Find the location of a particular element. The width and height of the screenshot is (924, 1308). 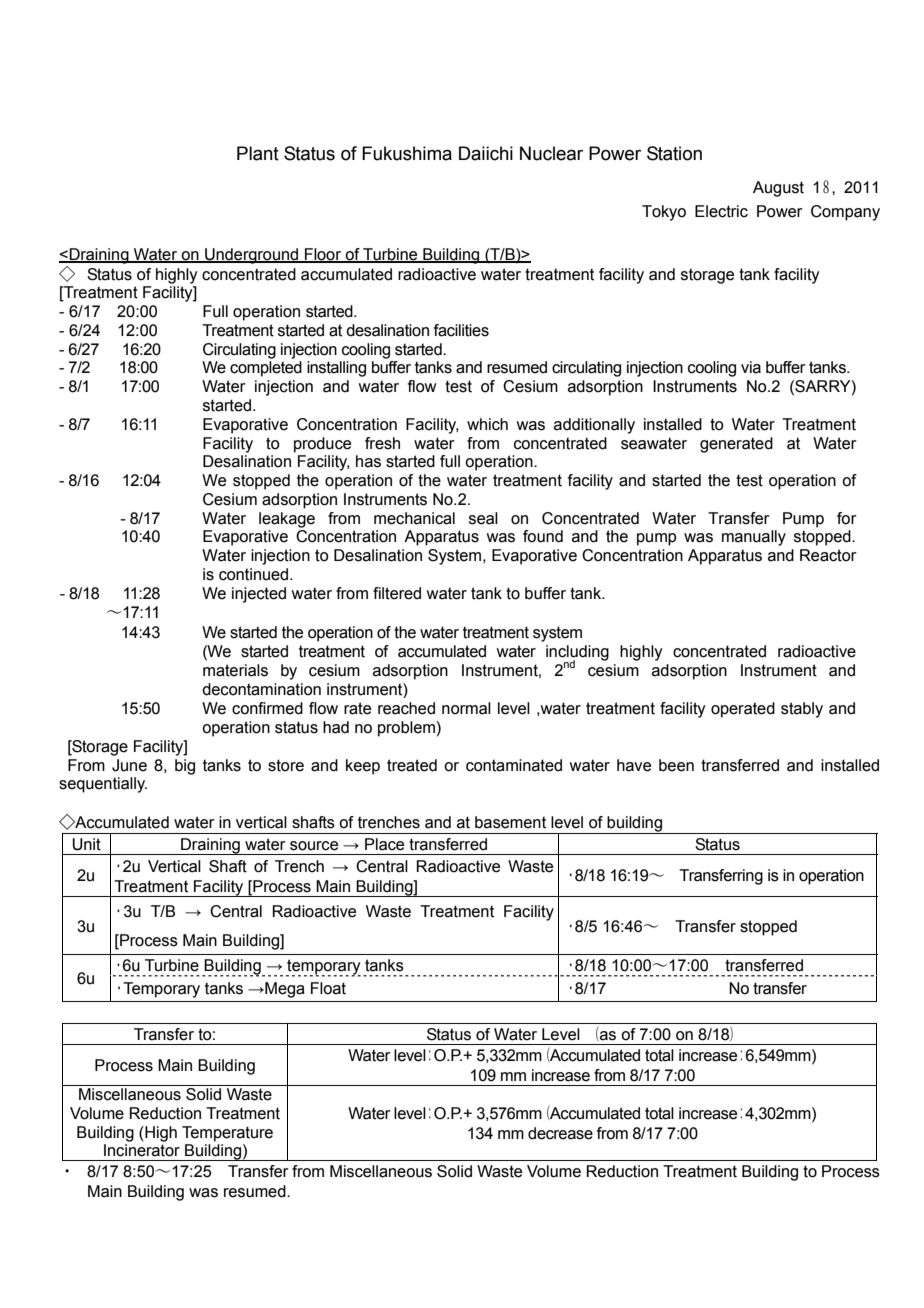

August is located at coordinates (778, 189).
